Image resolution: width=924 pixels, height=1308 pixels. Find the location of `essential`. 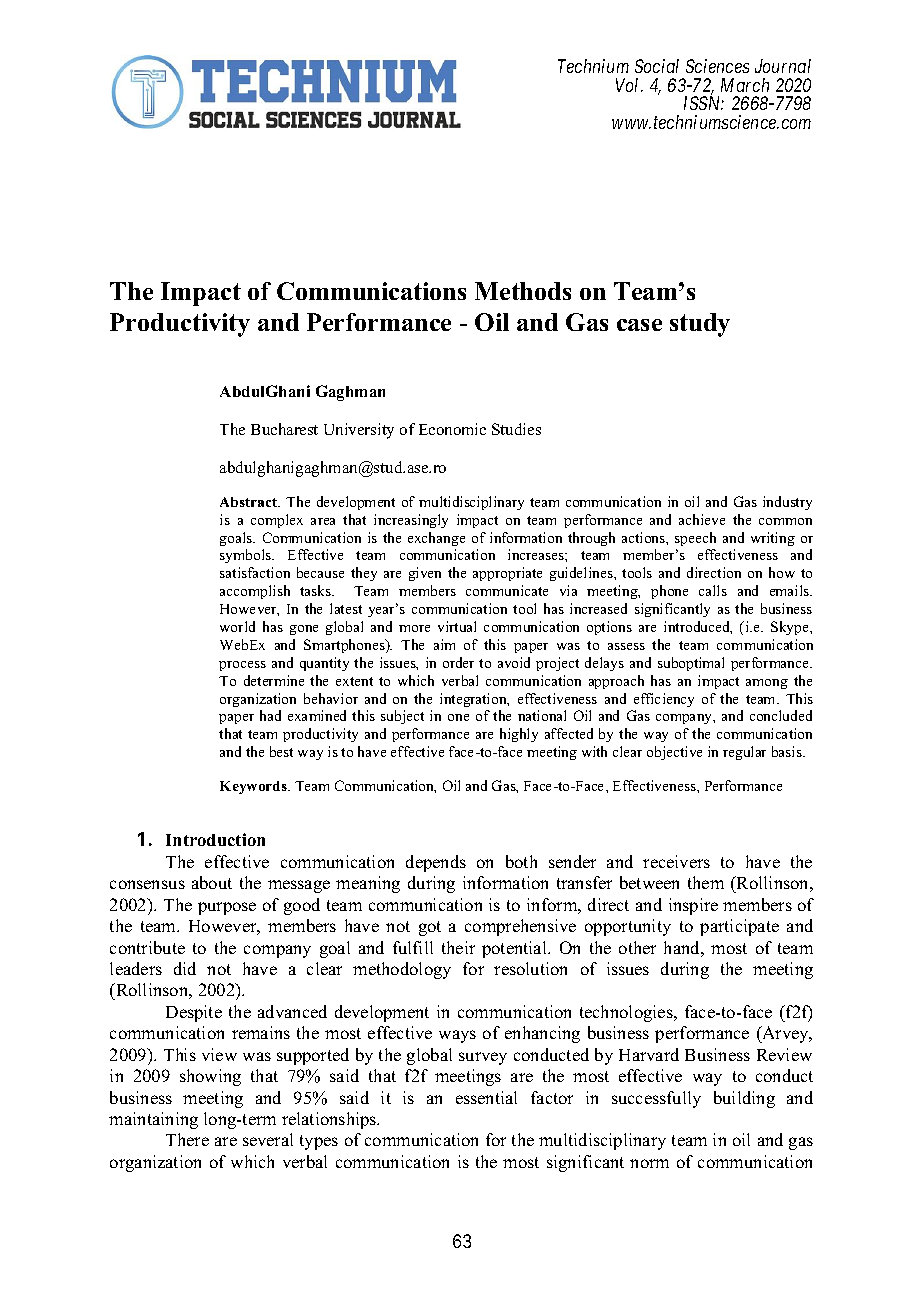

essential is located at coordinates (486, 1097).
